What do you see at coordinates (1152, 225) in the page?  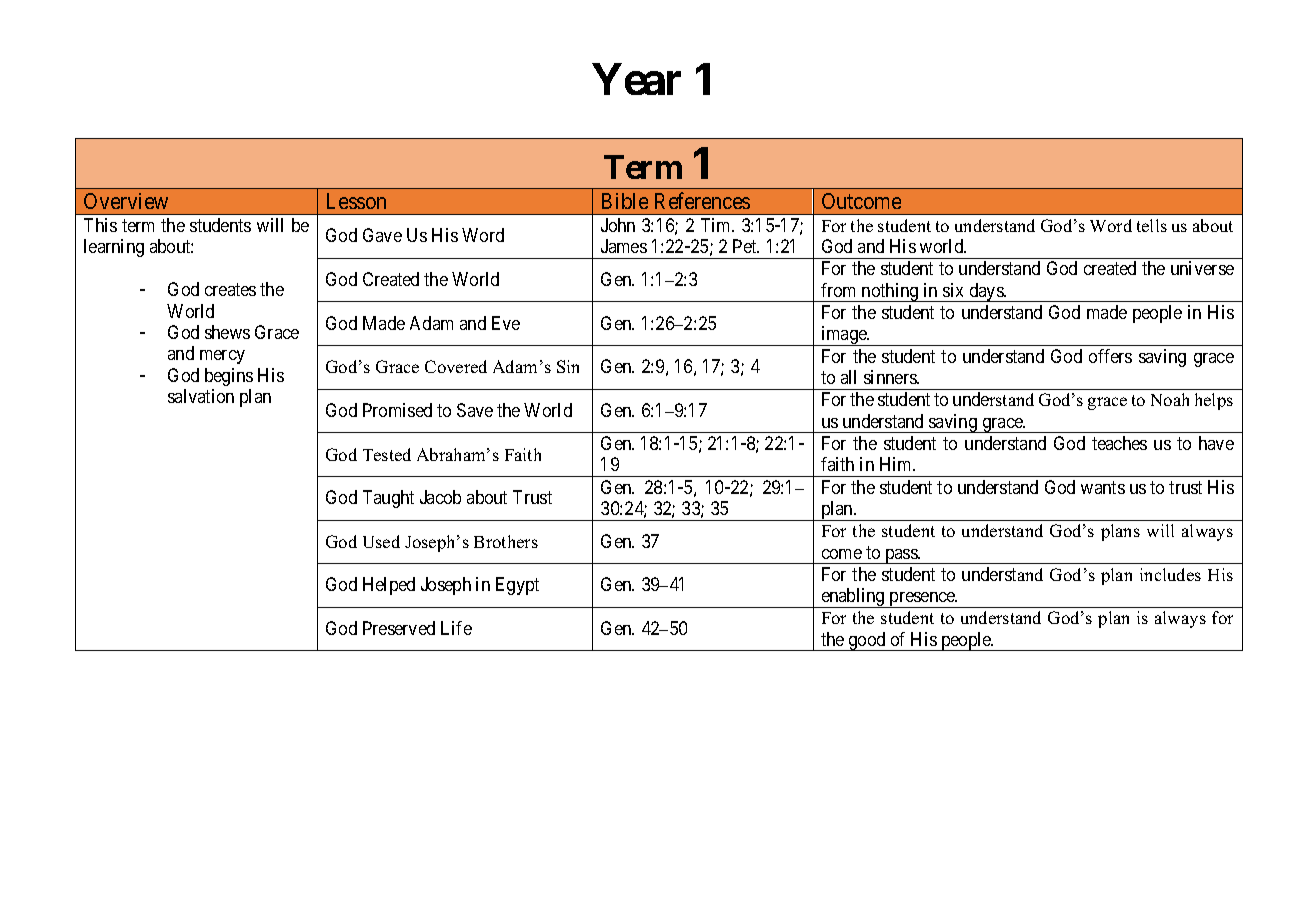 I see `tells` at bounding box center [1152, 225].
